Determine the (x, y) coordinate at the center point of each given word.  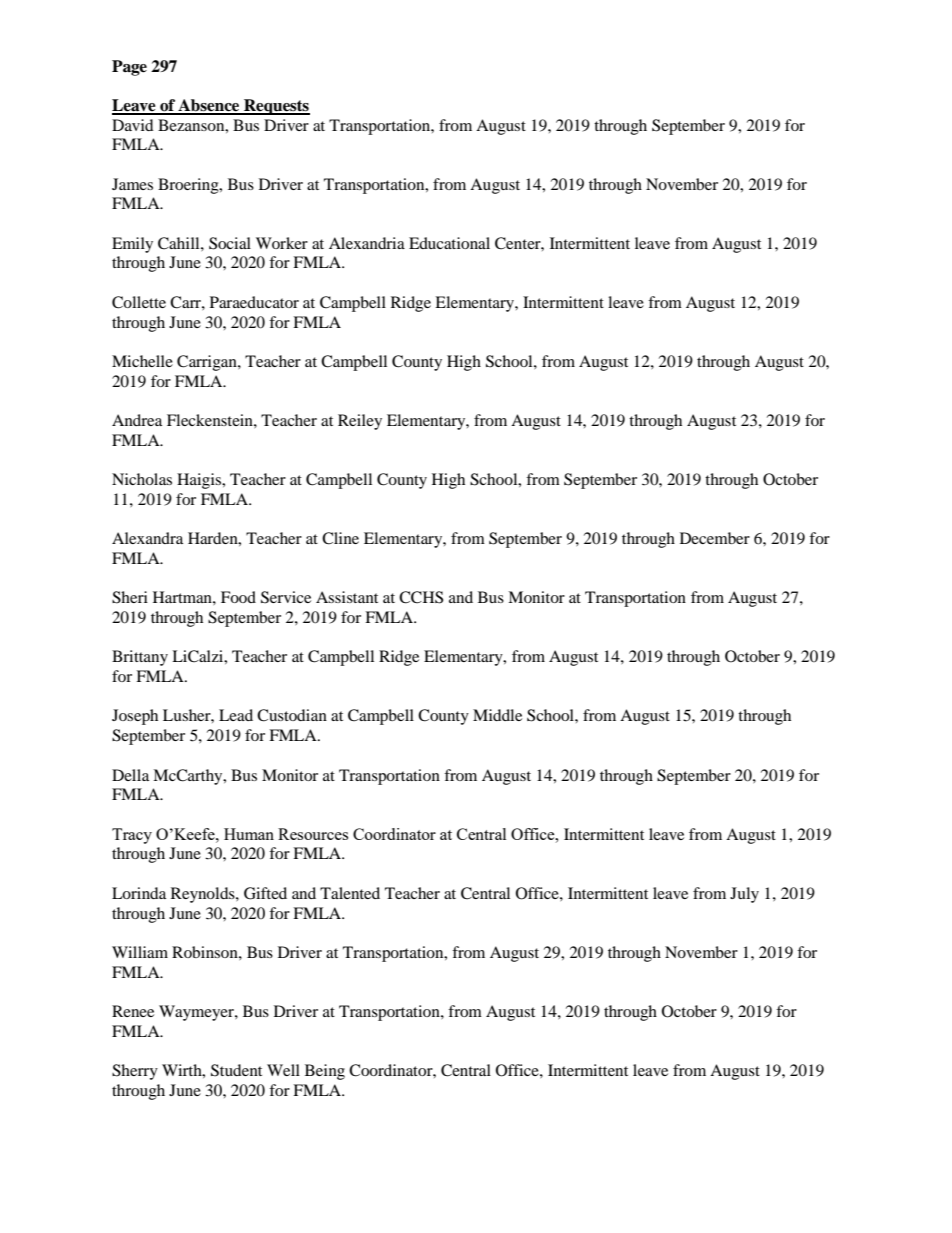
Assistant (347, 597)
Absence (209, 106)
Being (325, 1072)
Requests (276, 107)
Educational (449, 243)
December (715, 538)
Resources (313, 834)
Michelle (142, 361)
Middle (497, 715)
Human (249, 834)
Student (236, 1070)
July (744, 895)
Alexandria (367, 243)
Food (238, 597)
